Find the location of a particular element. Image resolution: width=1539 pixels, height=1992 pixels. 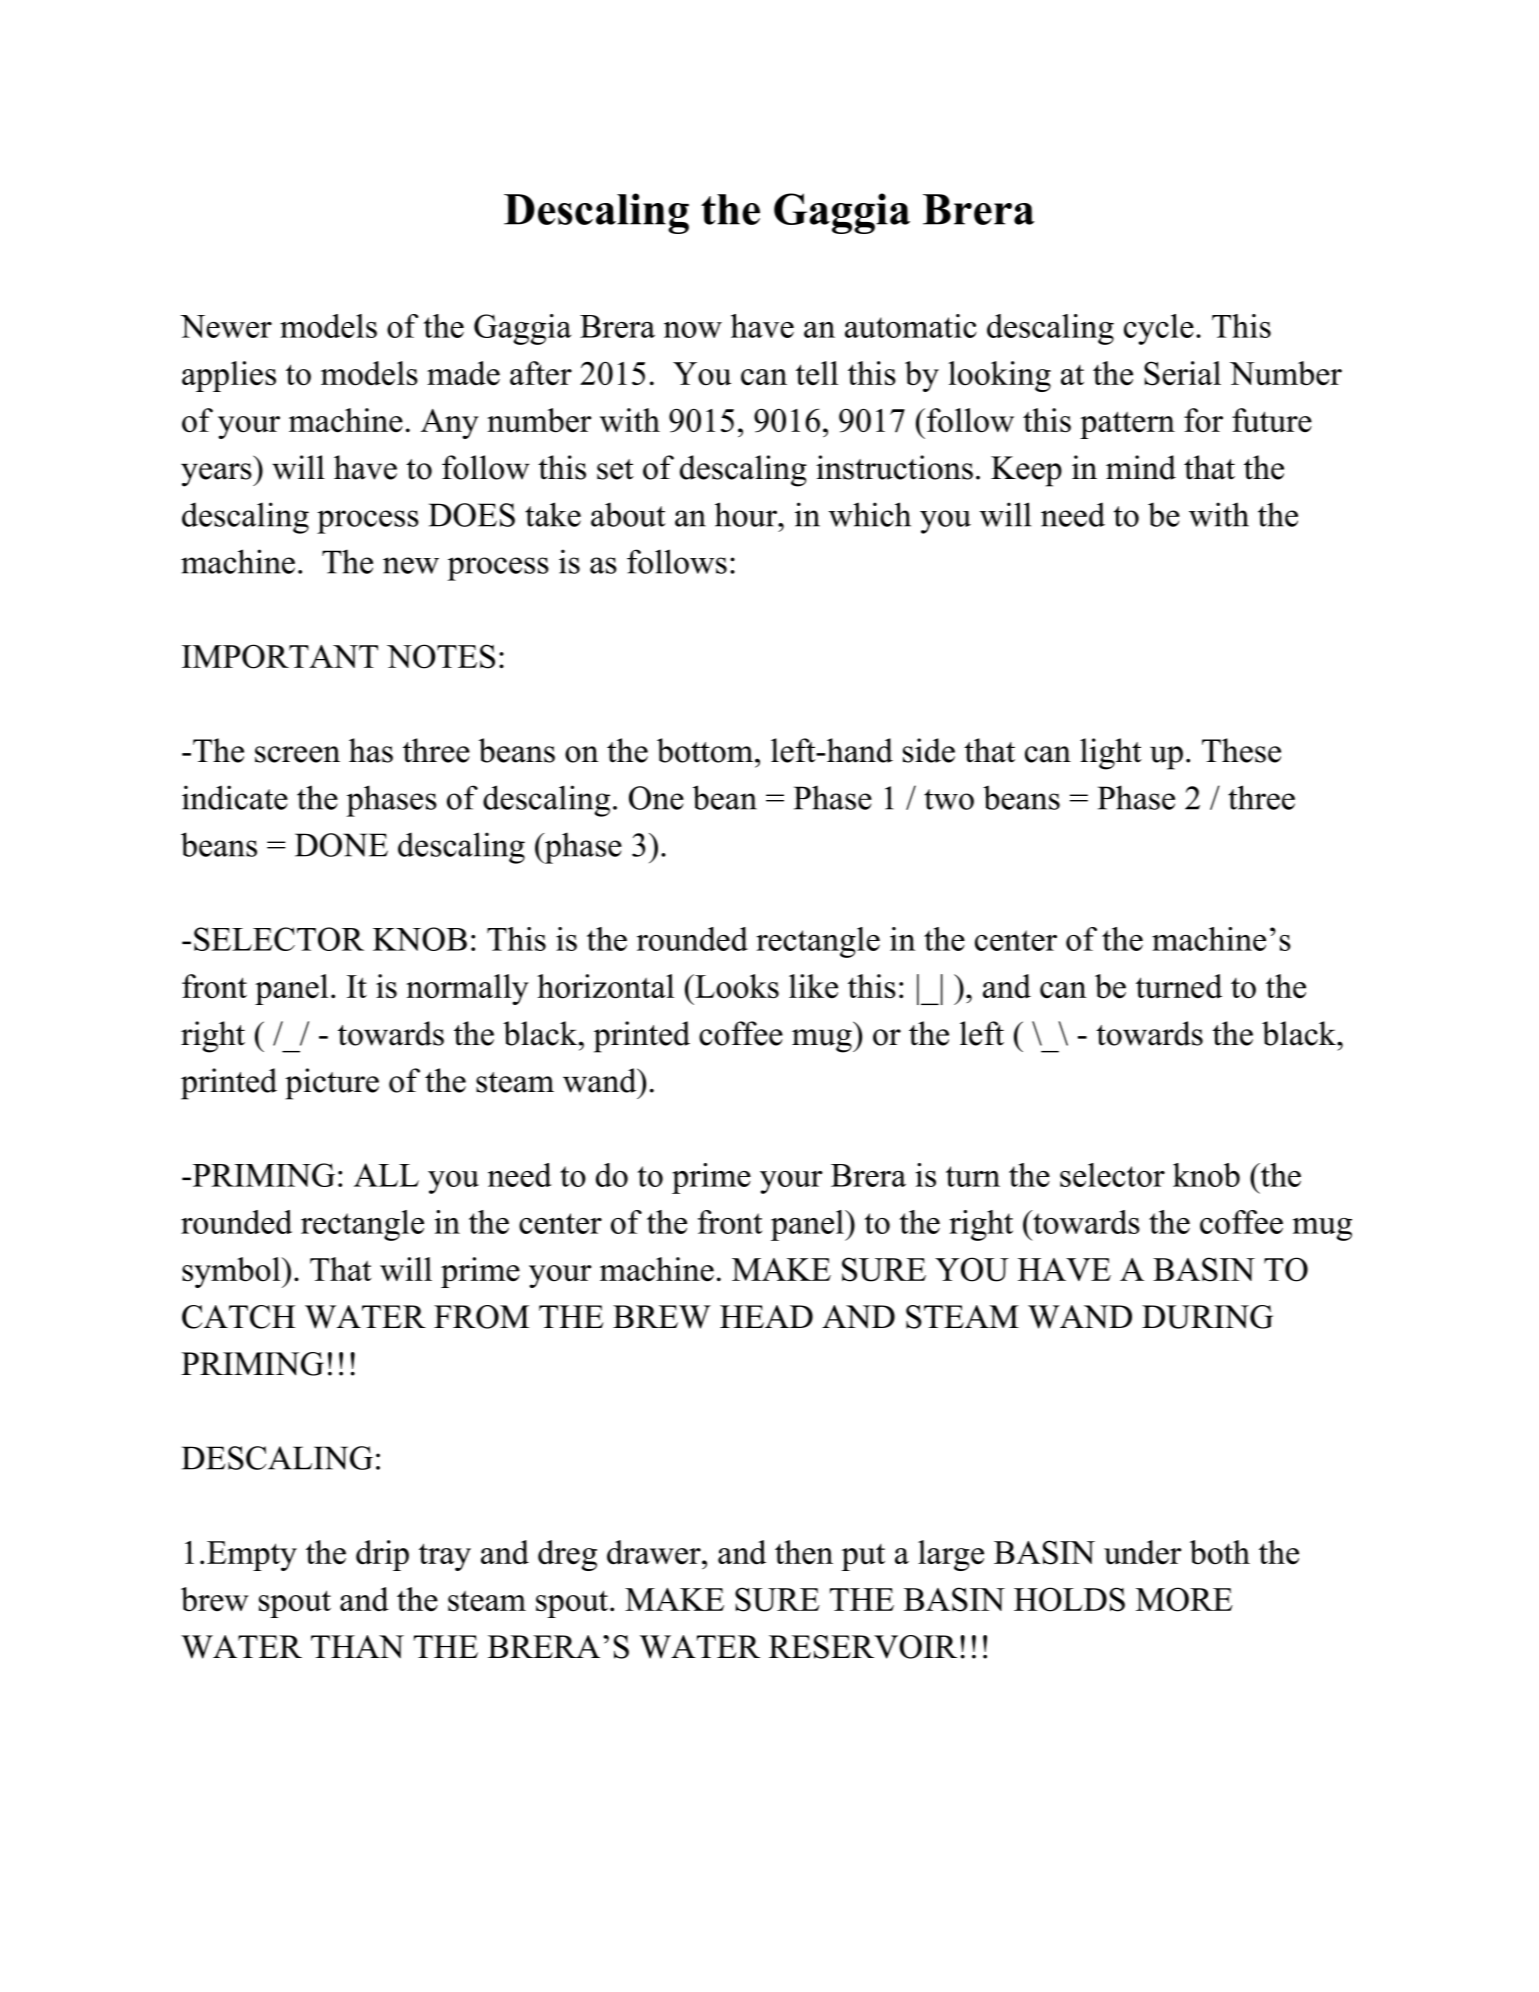

bottom is located at coordinates (706, 750).
